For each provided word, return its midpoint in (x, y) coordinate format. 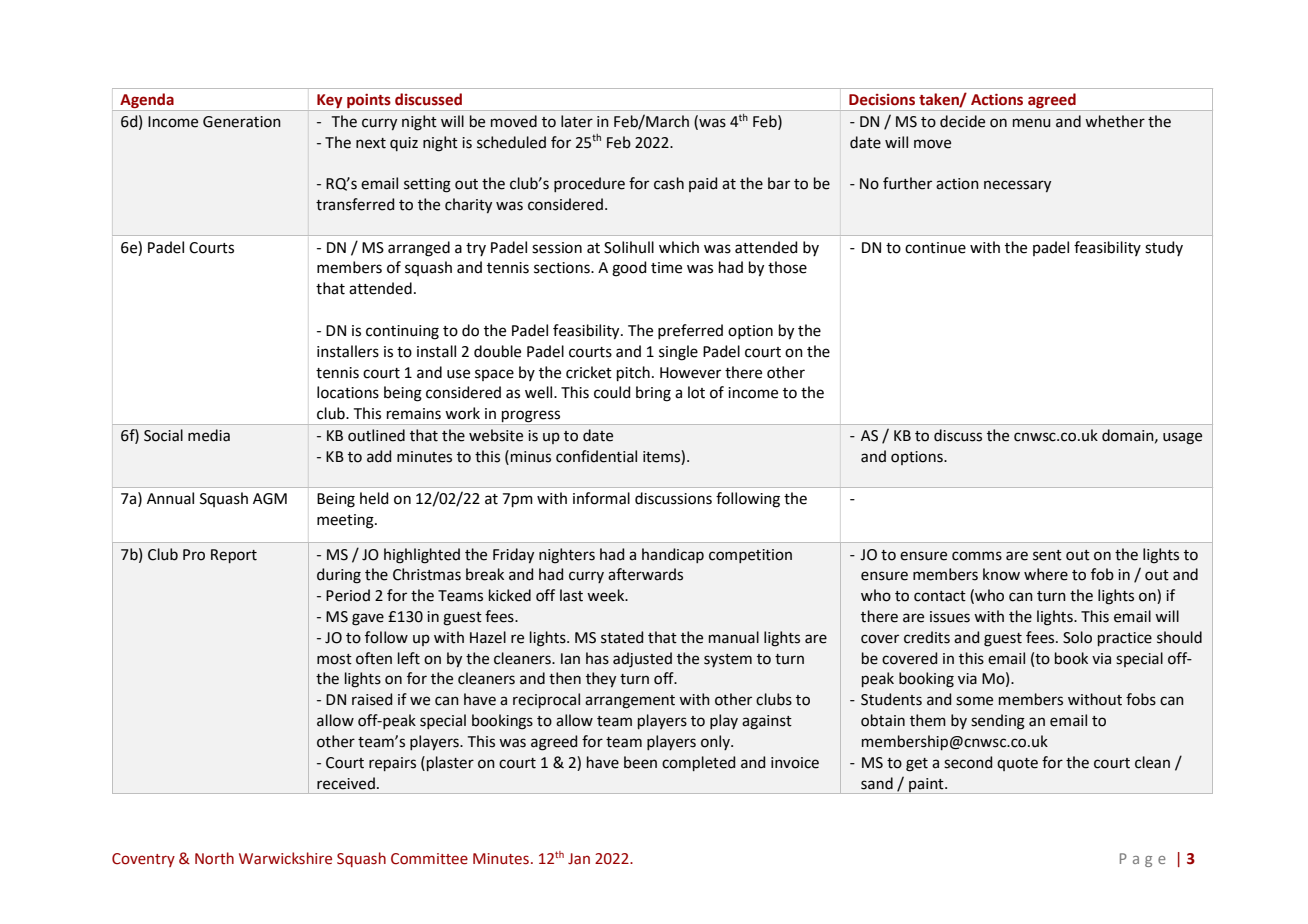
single (678, 353)
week (607, 595)
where (1046, 574)
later (577, 121)
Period (348, 595)
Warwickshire (285, 858)
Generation (242, 122)
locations (348, 392)
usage (1182, 438)
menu (1031, 123)
